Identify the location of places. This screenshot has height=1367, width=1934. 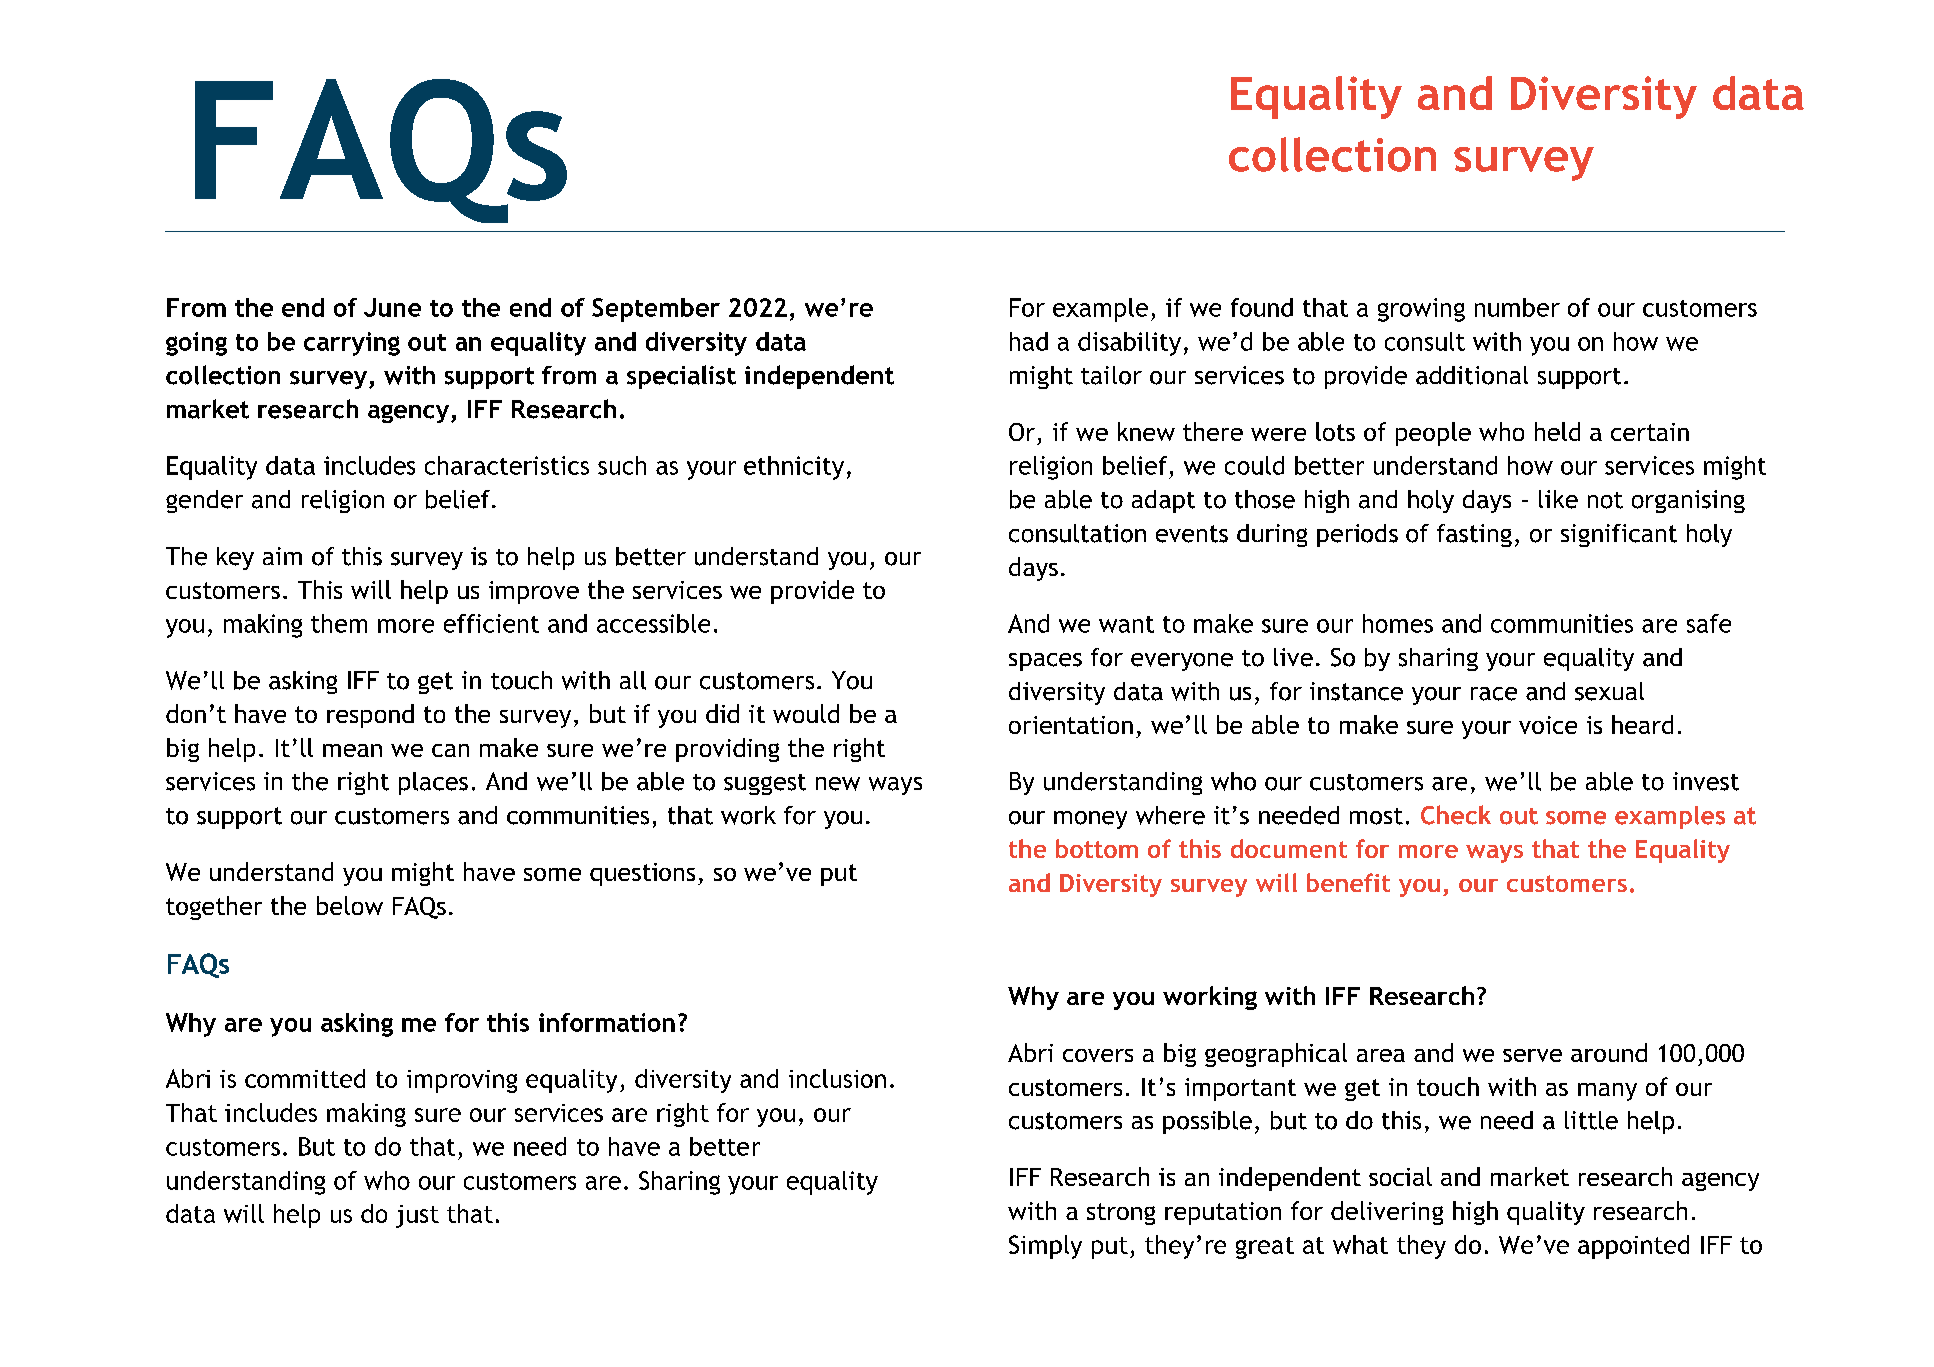
(433, 783).
